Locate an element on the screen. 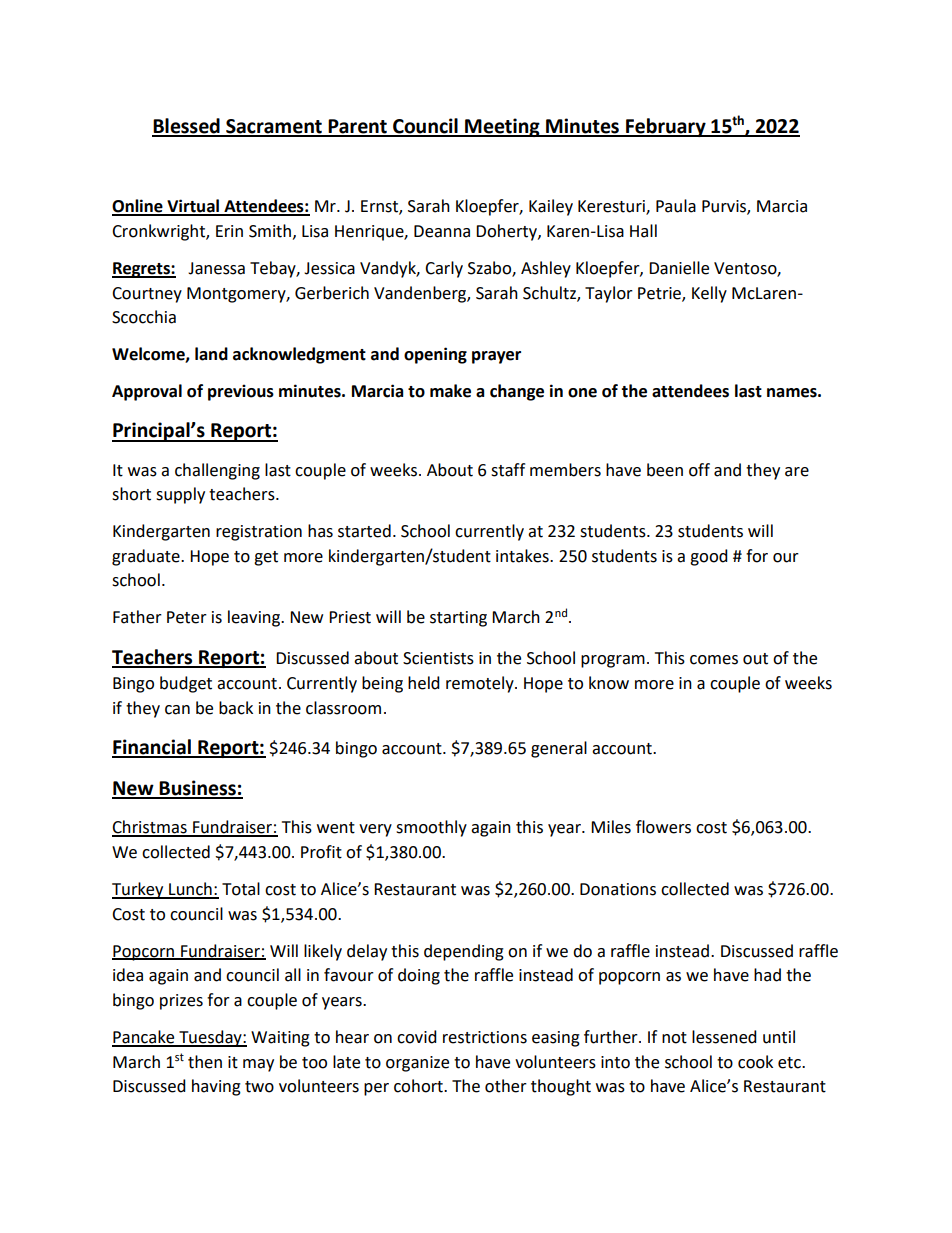  good is located at coordinates (709, 557).
